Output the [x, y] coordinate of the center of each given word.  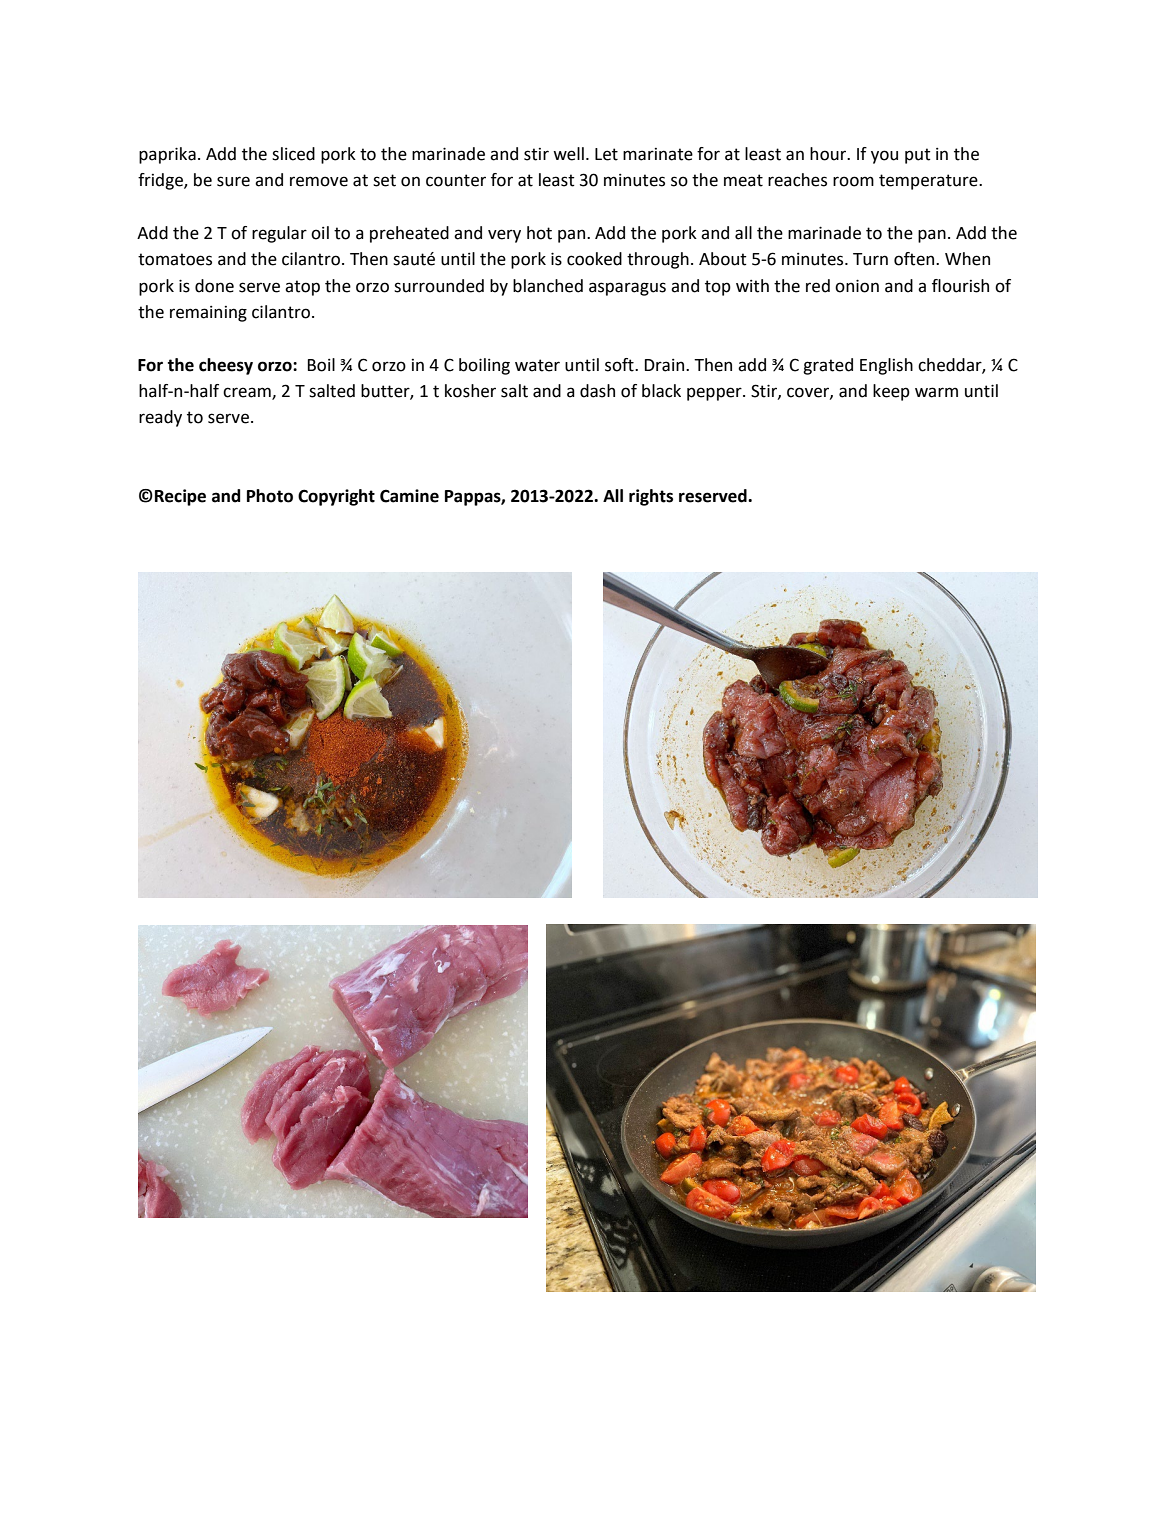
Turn [870, 259]
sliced [293, 154]
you [884, 157]
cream [248, 393]
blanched [548, 286]
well [568, 154]
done [214, 286]
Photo [270, 496]
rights [651, 497]
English [886, 366]
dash [597, 391]
